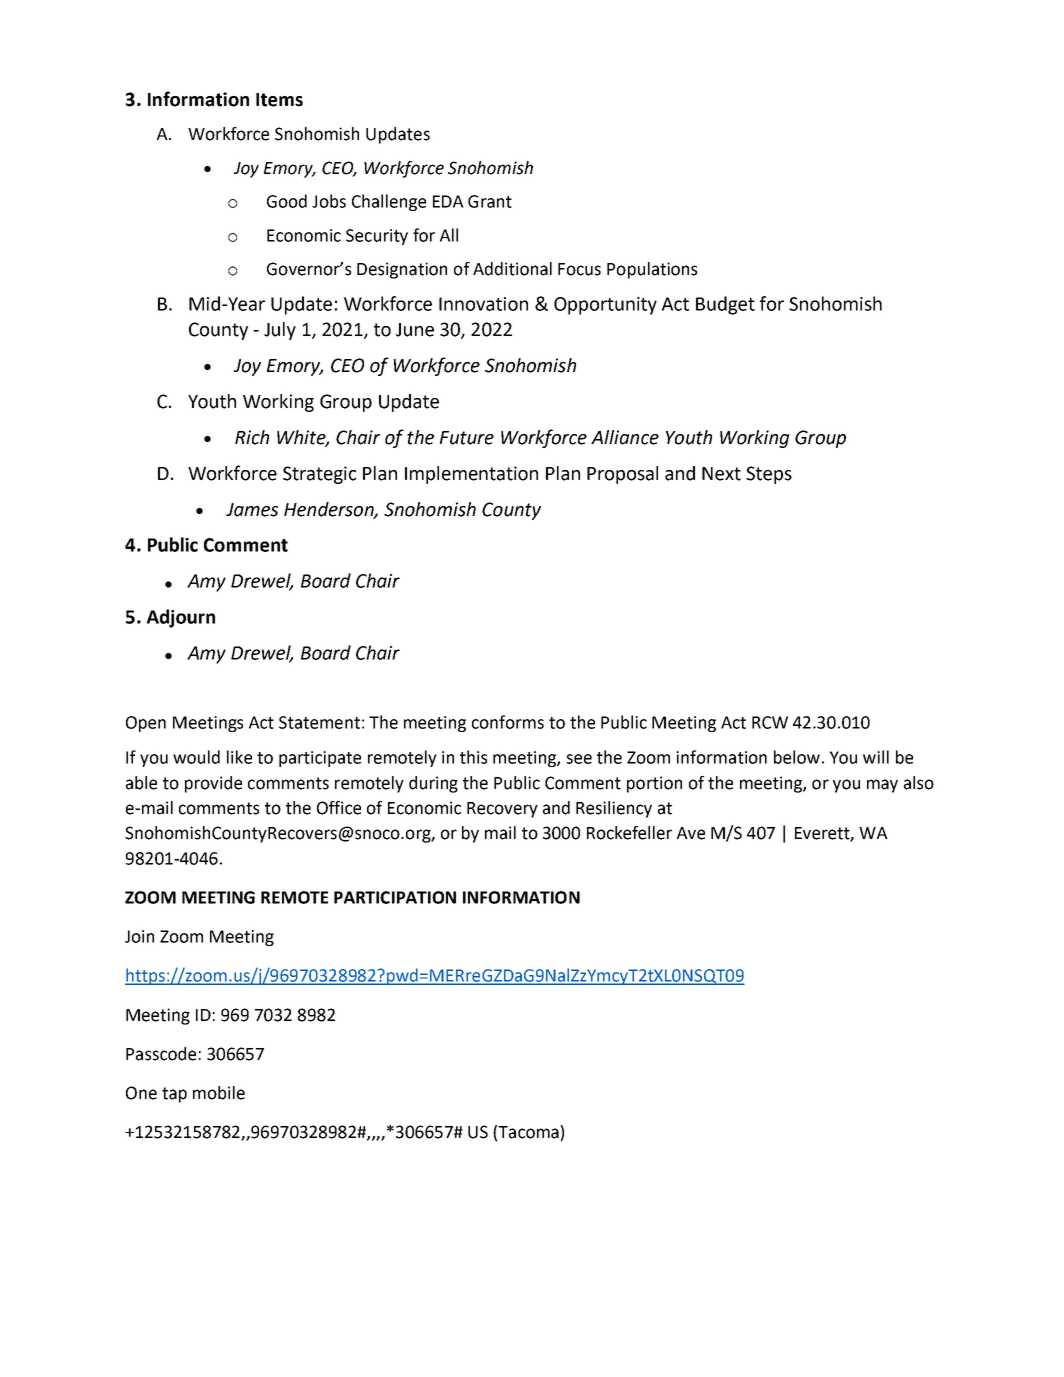 This page has width=1064, height=1377. What do you see at coordinates (725, 305) in the page?
I see `Budget` at bounding box center [725, 305].
